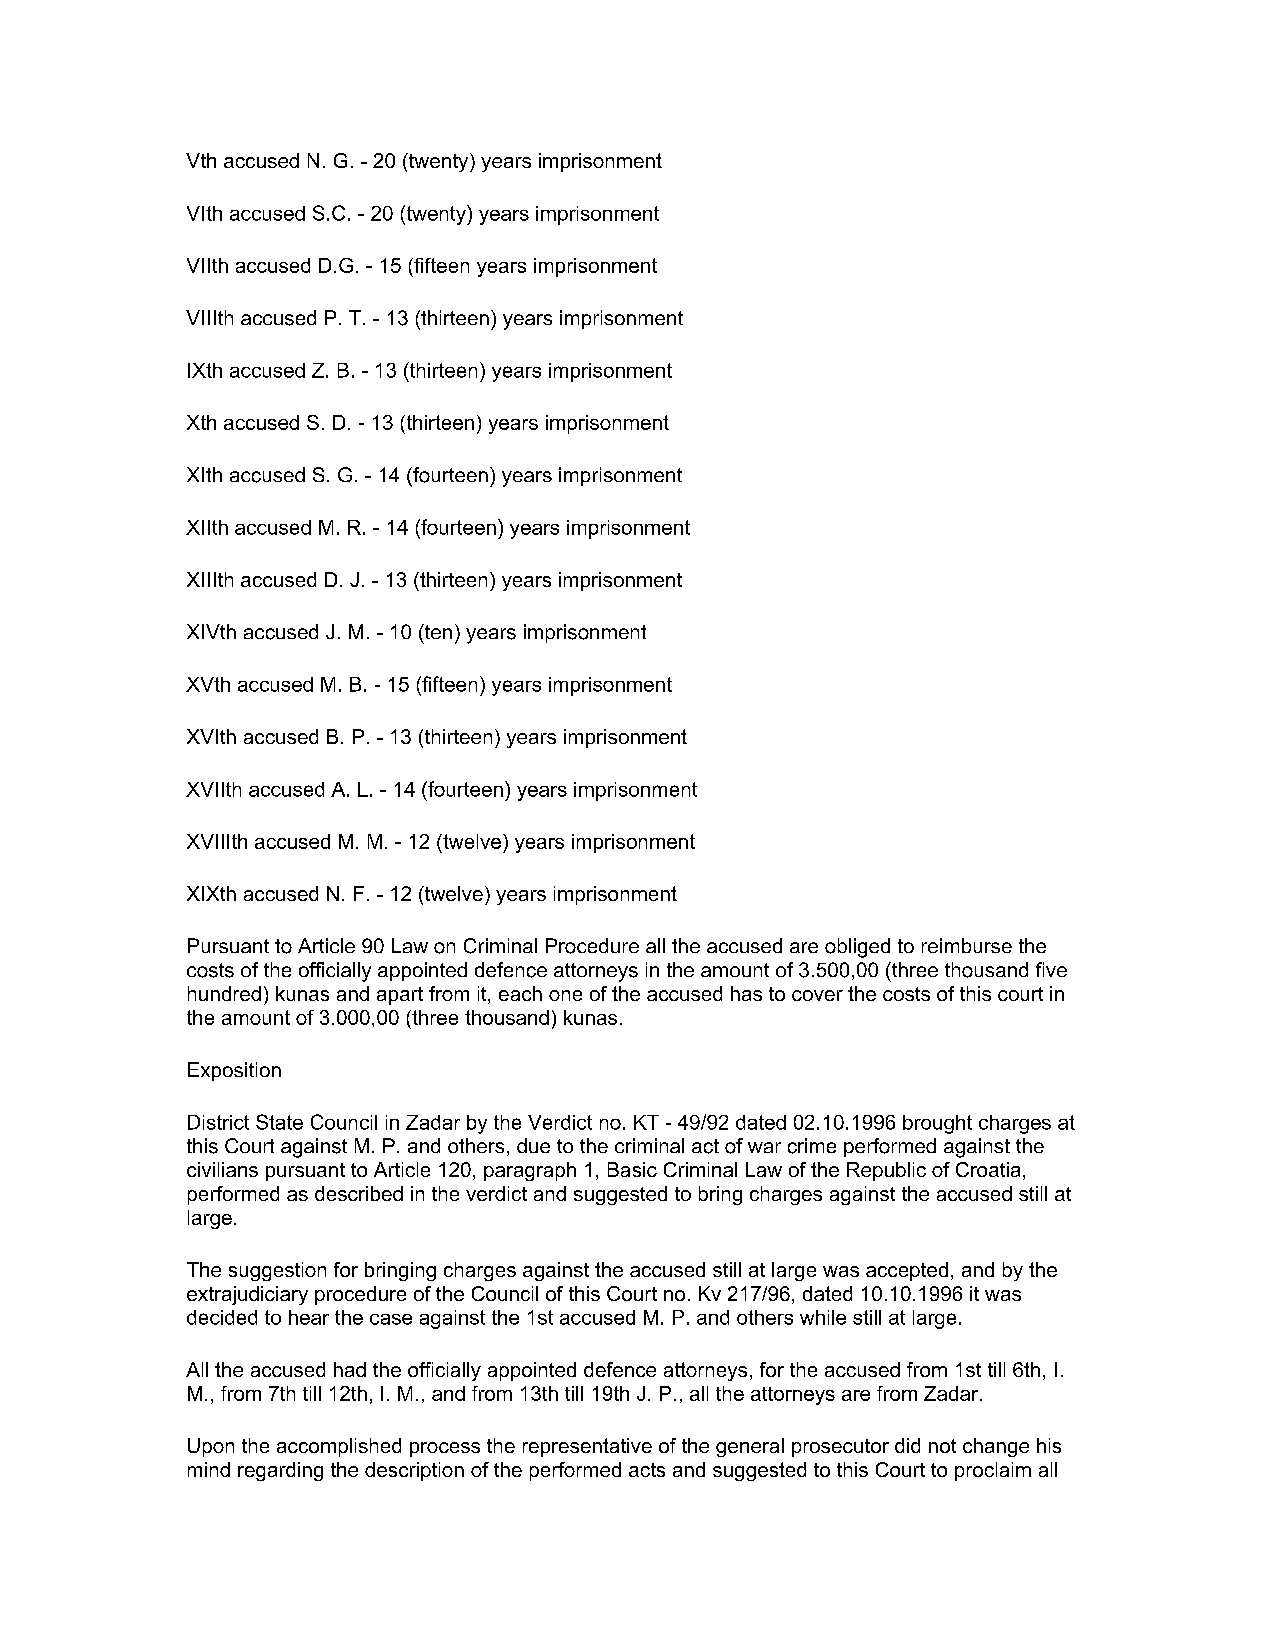 Image resolution: width=1267 pixels, height=1639 pixels. What do you see at coordinates (632, 1169) in the screenshot?
I see `Basic` at bounding box center [632, 1169].
